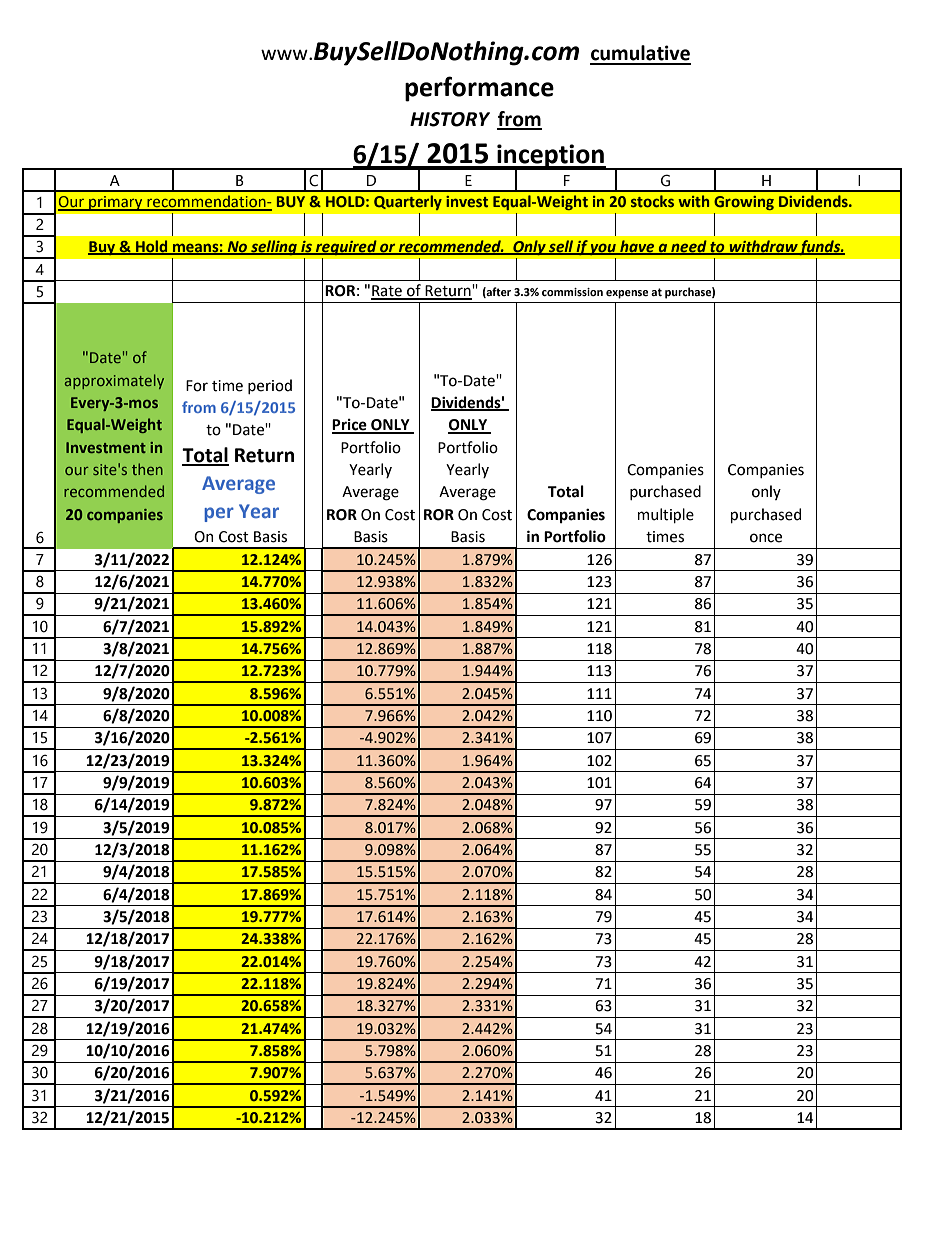 Image resolution: width=952 pixels, height=1233 pixels. I want to click on once, so click(766, 538).
